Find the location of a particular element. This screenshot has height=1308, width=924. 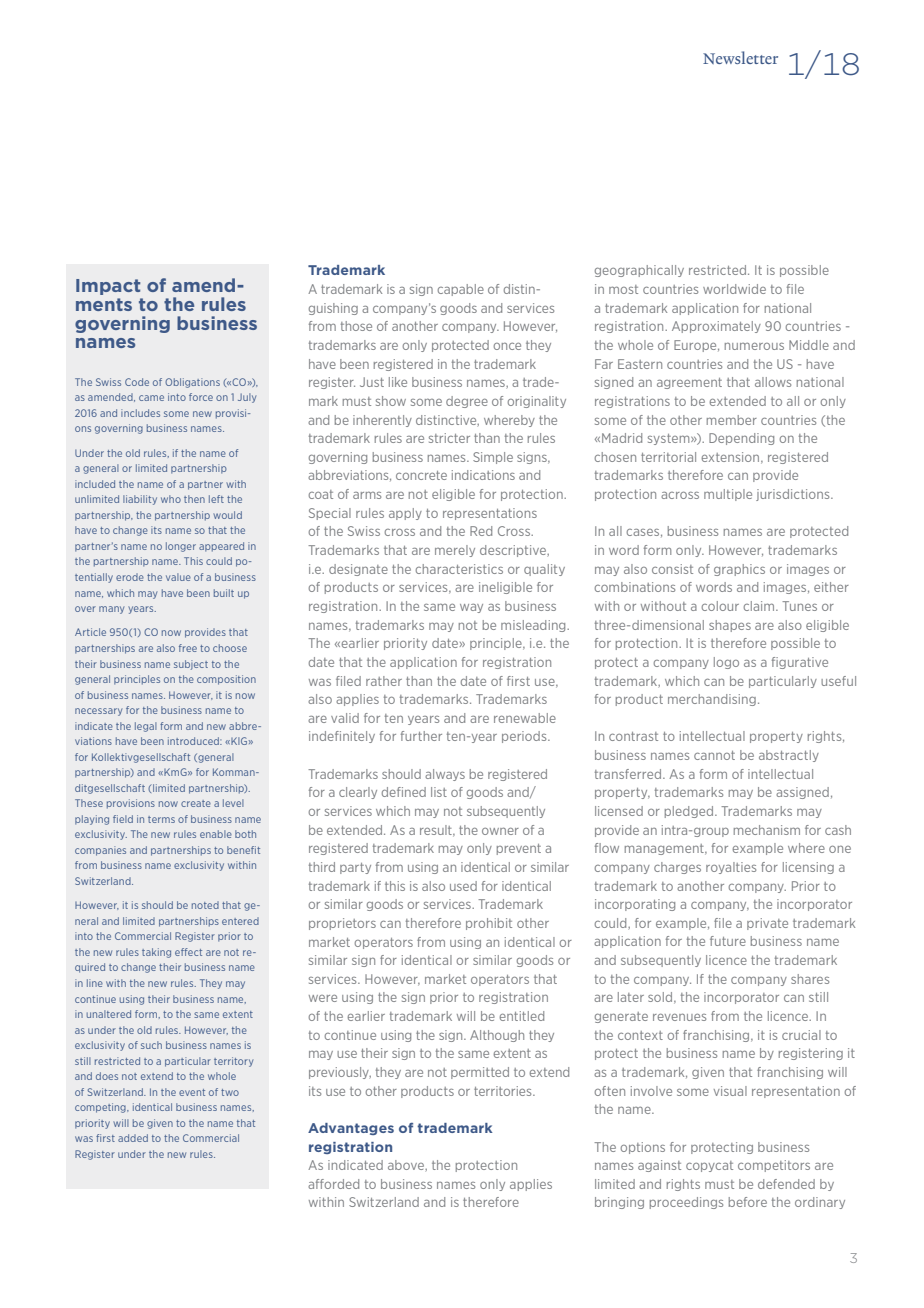

free is located at coordinates (188, 648).
